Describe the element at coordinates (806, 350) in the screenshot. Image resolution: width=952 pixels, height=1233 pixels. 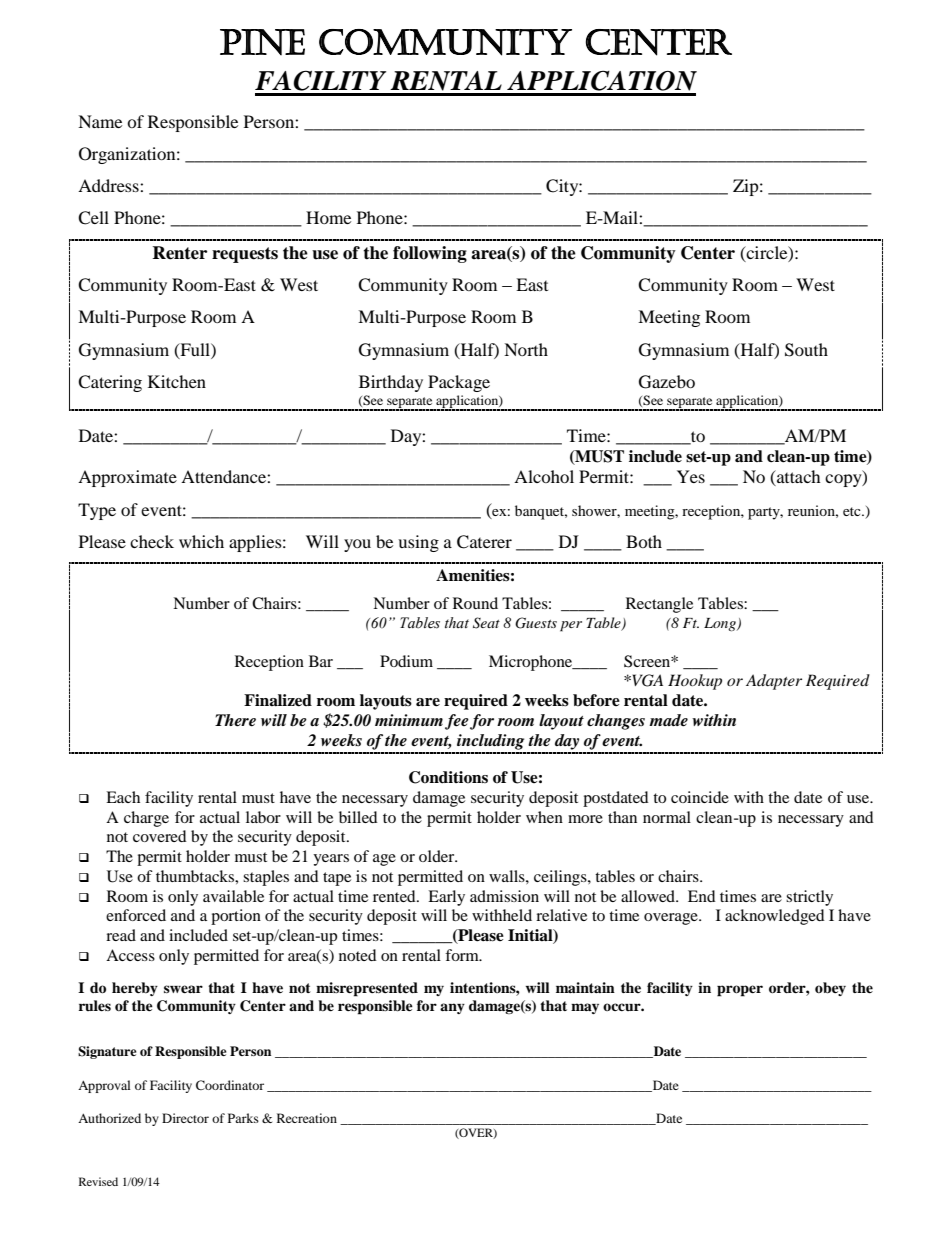
I see `South` at that location.
